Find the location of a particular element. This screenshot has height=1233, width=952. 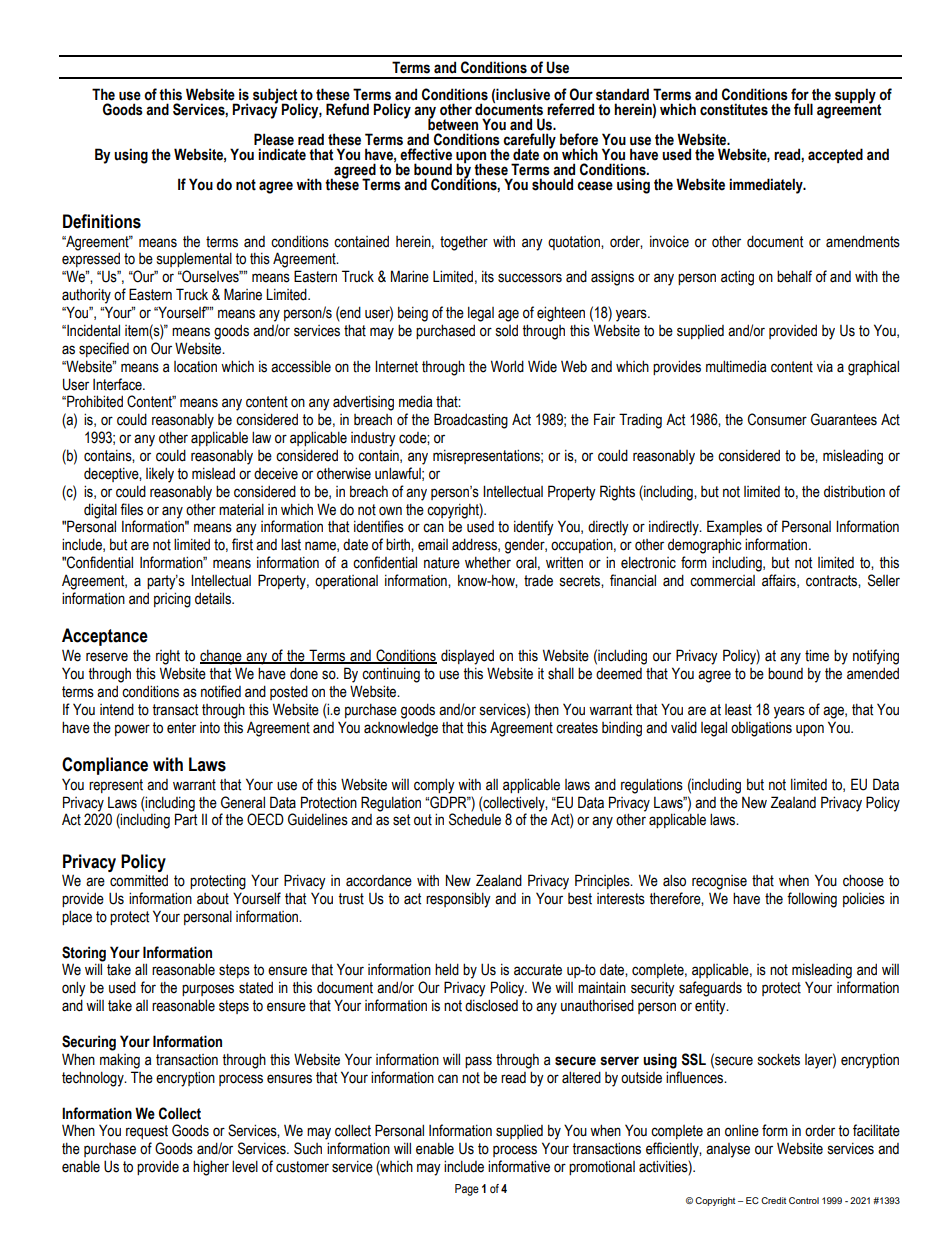

responsibly is located at coordinates (458, 900).
